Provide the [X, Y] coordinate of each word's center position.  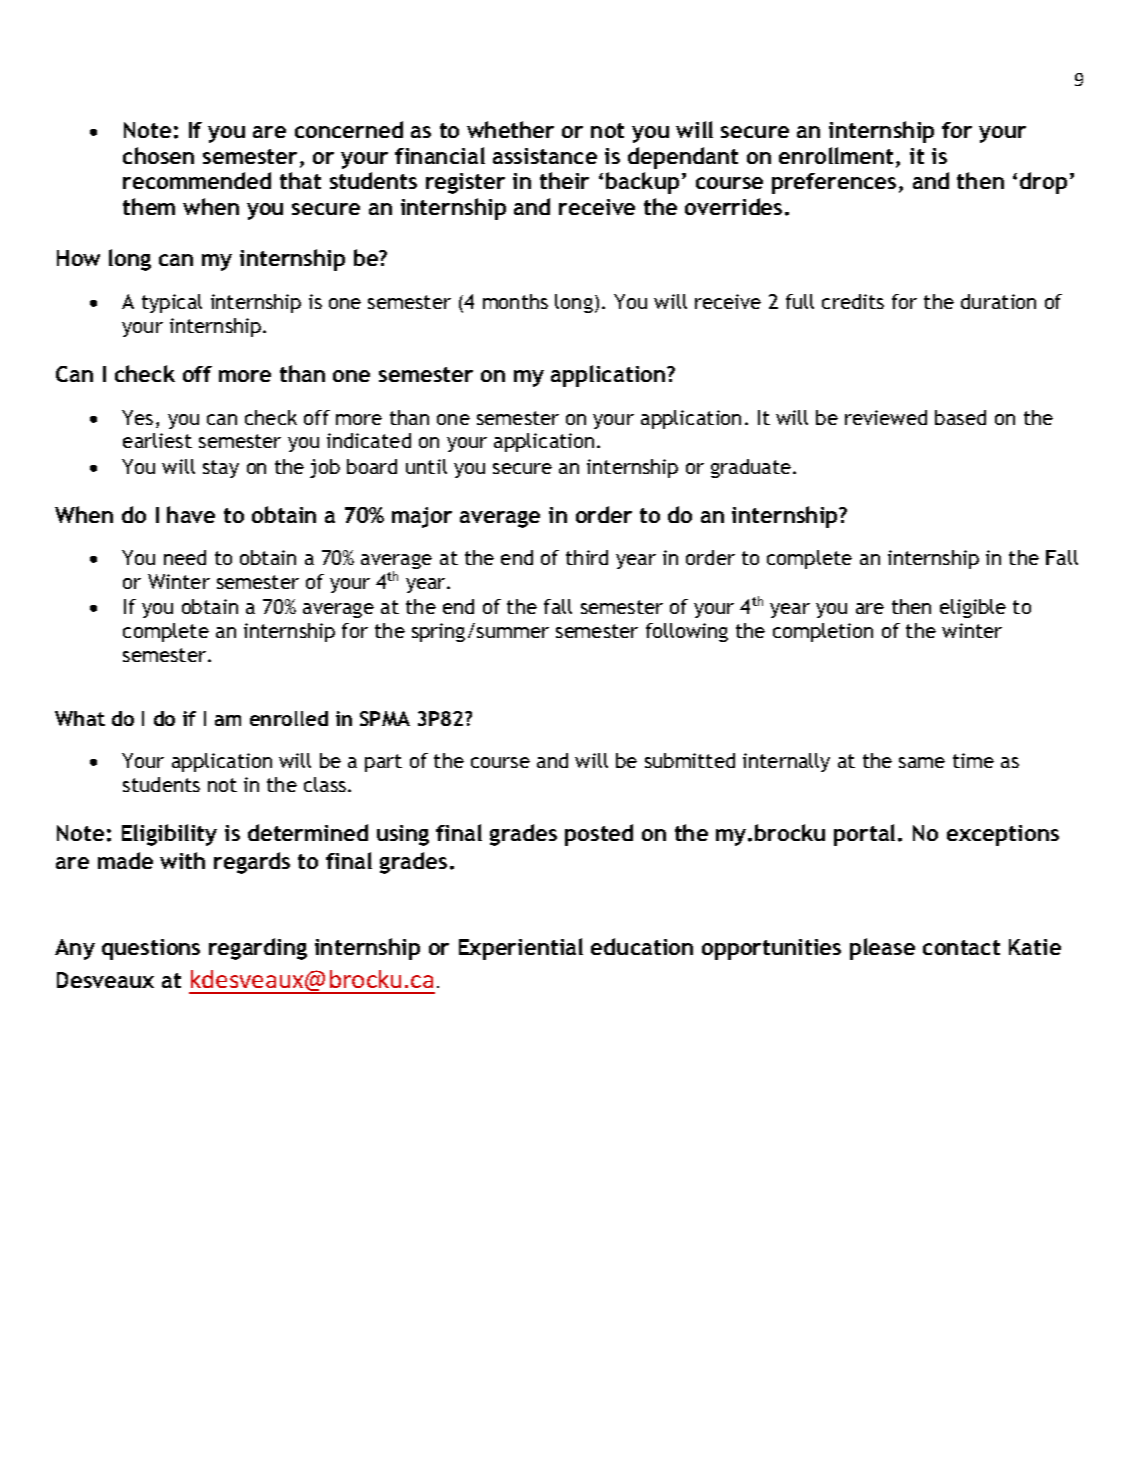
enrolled [289, 718]
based [960, 417]
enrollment [836, 155]
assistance [545, 156]
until [426, 466]
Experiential [521, 949]
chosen [158, 155]
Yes [137, 417]
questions [151, 949]
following [687, 632]
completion [823, 632]
